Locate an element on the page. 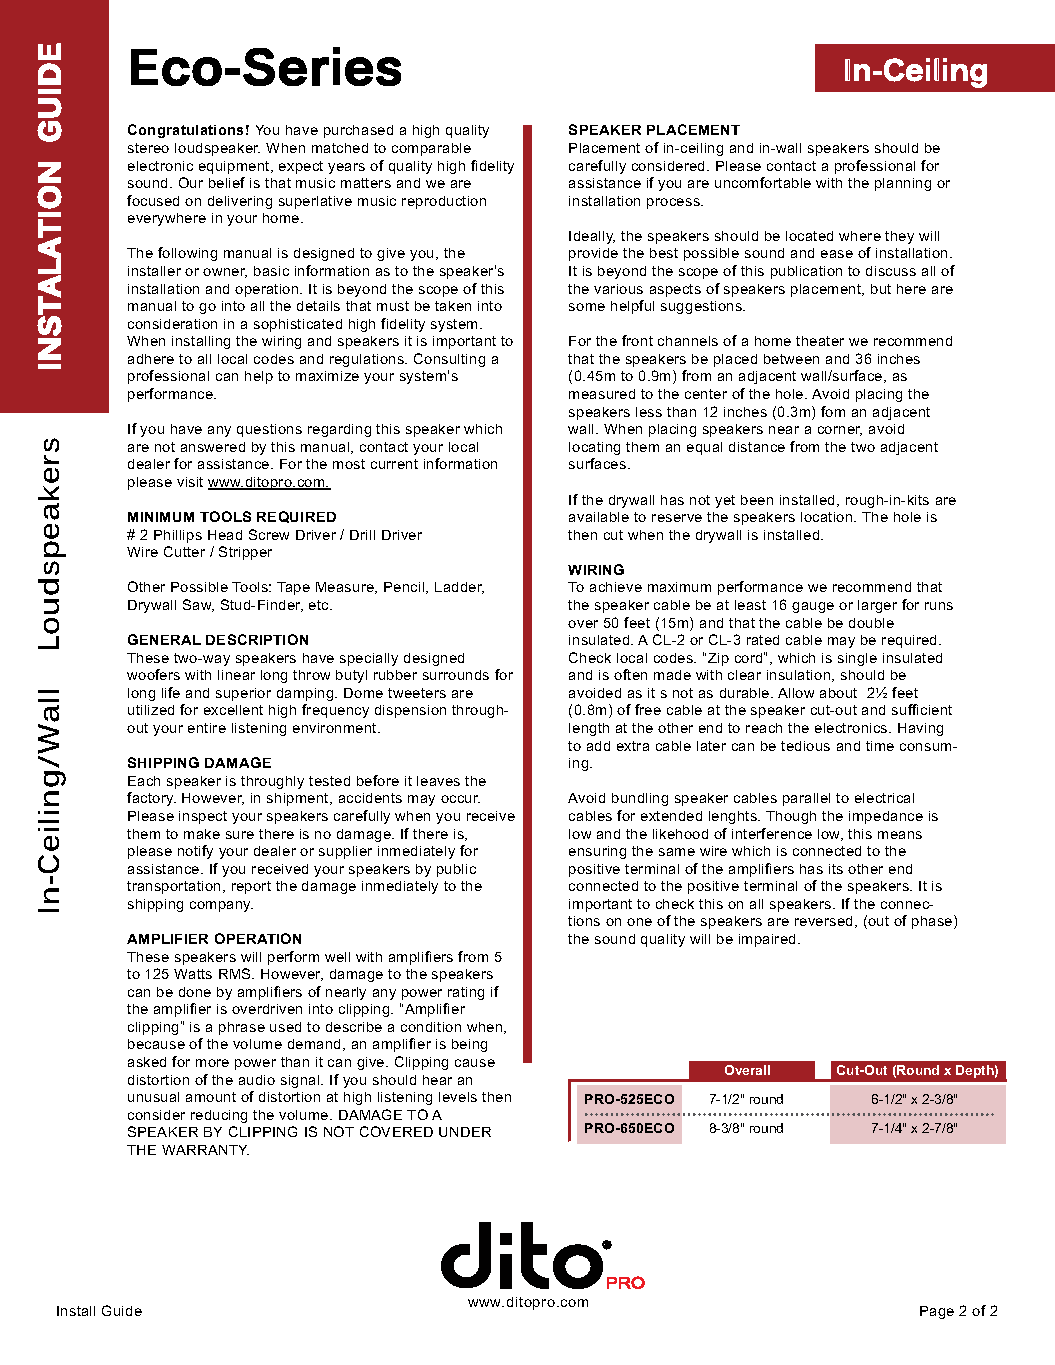 This page has height=1365, width=1055. excellent is located at coordinates (233, 710).
